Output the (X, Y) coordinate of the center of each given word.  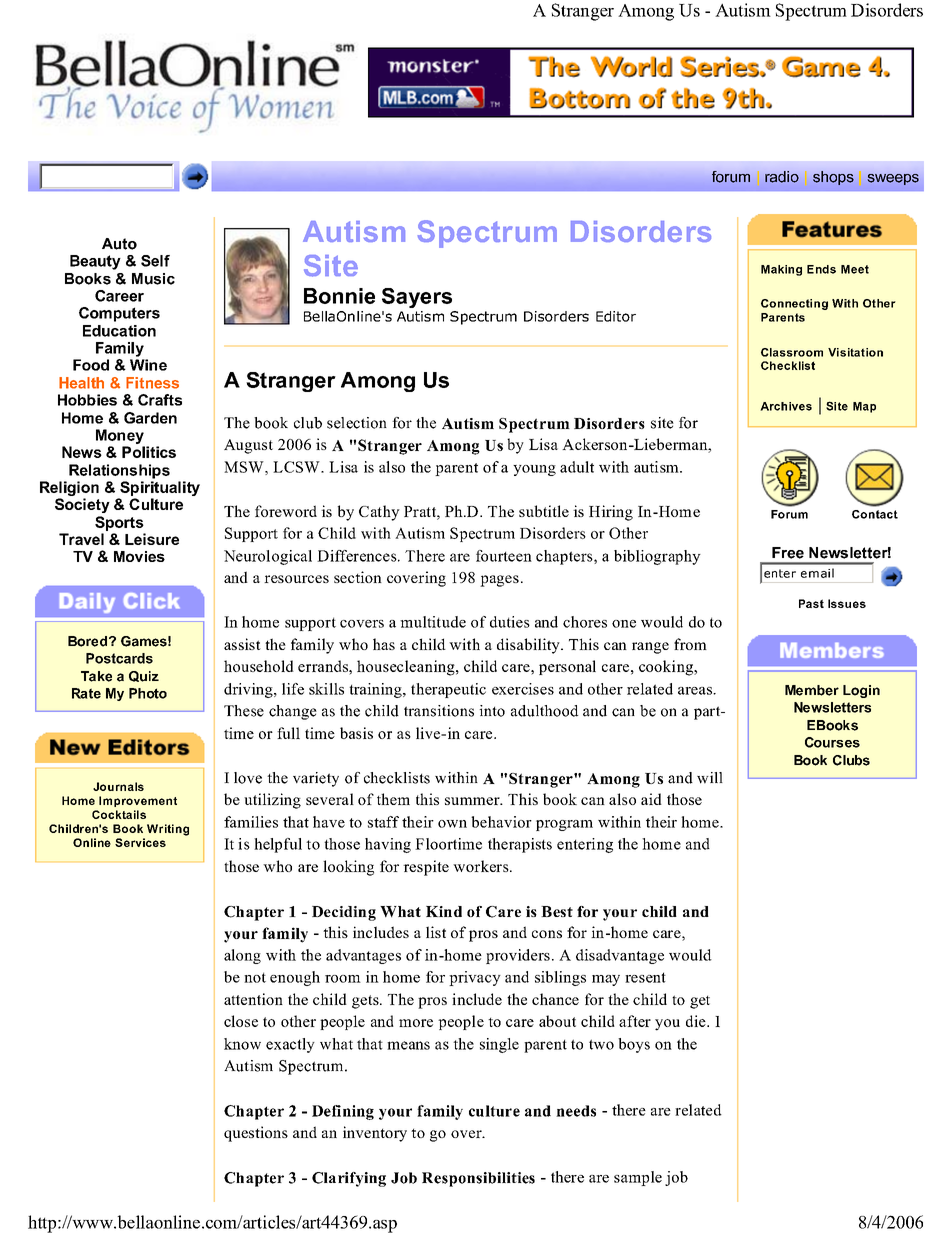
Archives (786, 406)
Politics (149, 452)
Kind (444, 911)
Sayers (417, 298)
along (242, 956)
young (534, 470)
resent (645, 977)
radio (782, 177)
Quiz (144, 676)
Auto (119, 244)
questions (256, 1134)
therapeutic (448, 690)
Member (812, 690)
